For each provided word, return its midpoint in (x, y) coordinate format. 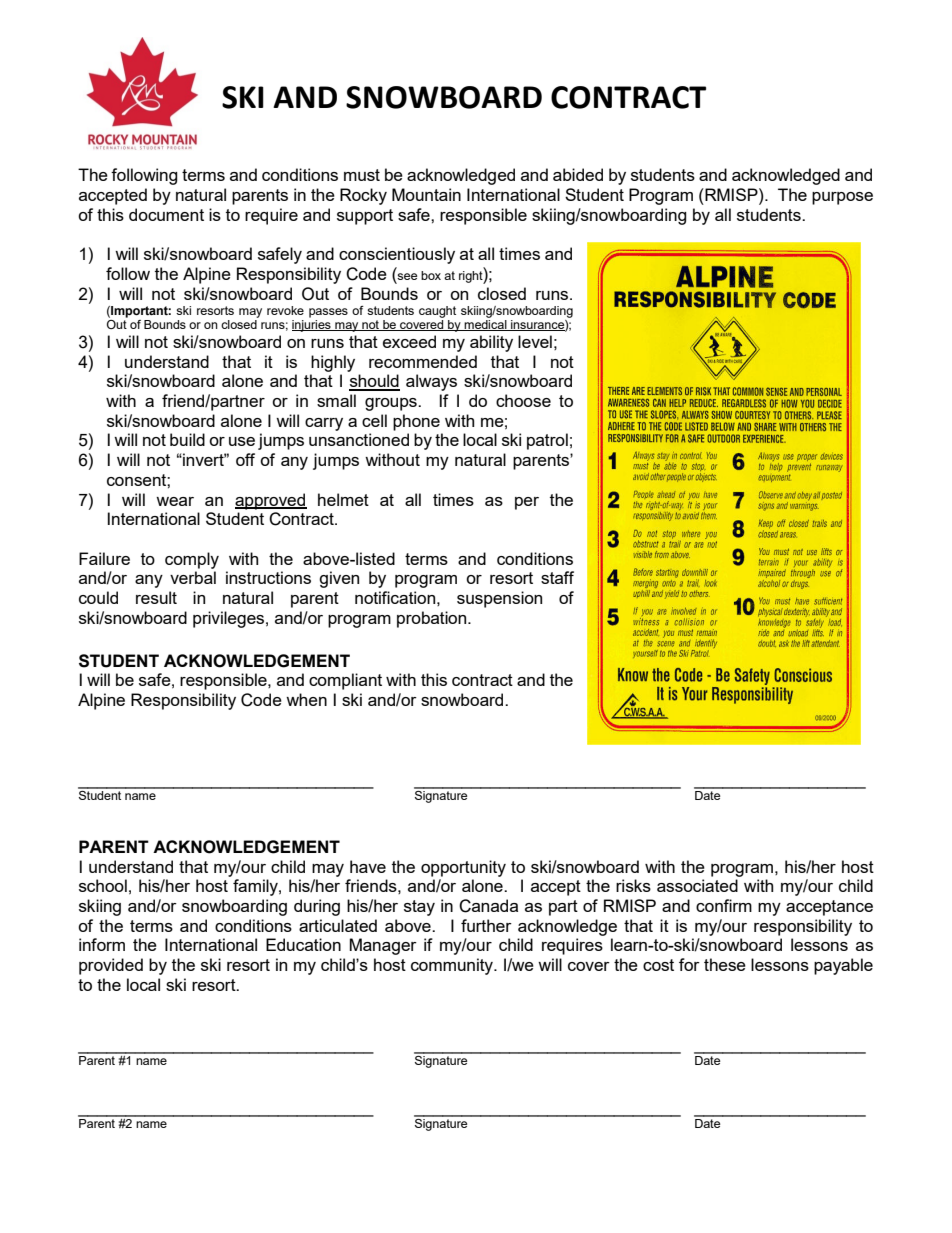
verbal (193, 577)
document (166, 214)
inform (102, 944)
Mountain (426, 194)
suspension (499, 599)
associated (697, 885)
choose (523, 400)
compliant (345, 681)
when (306, 699)
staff (557, 577)
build (187, 439)
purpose (842, 198)
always (431, 382)
